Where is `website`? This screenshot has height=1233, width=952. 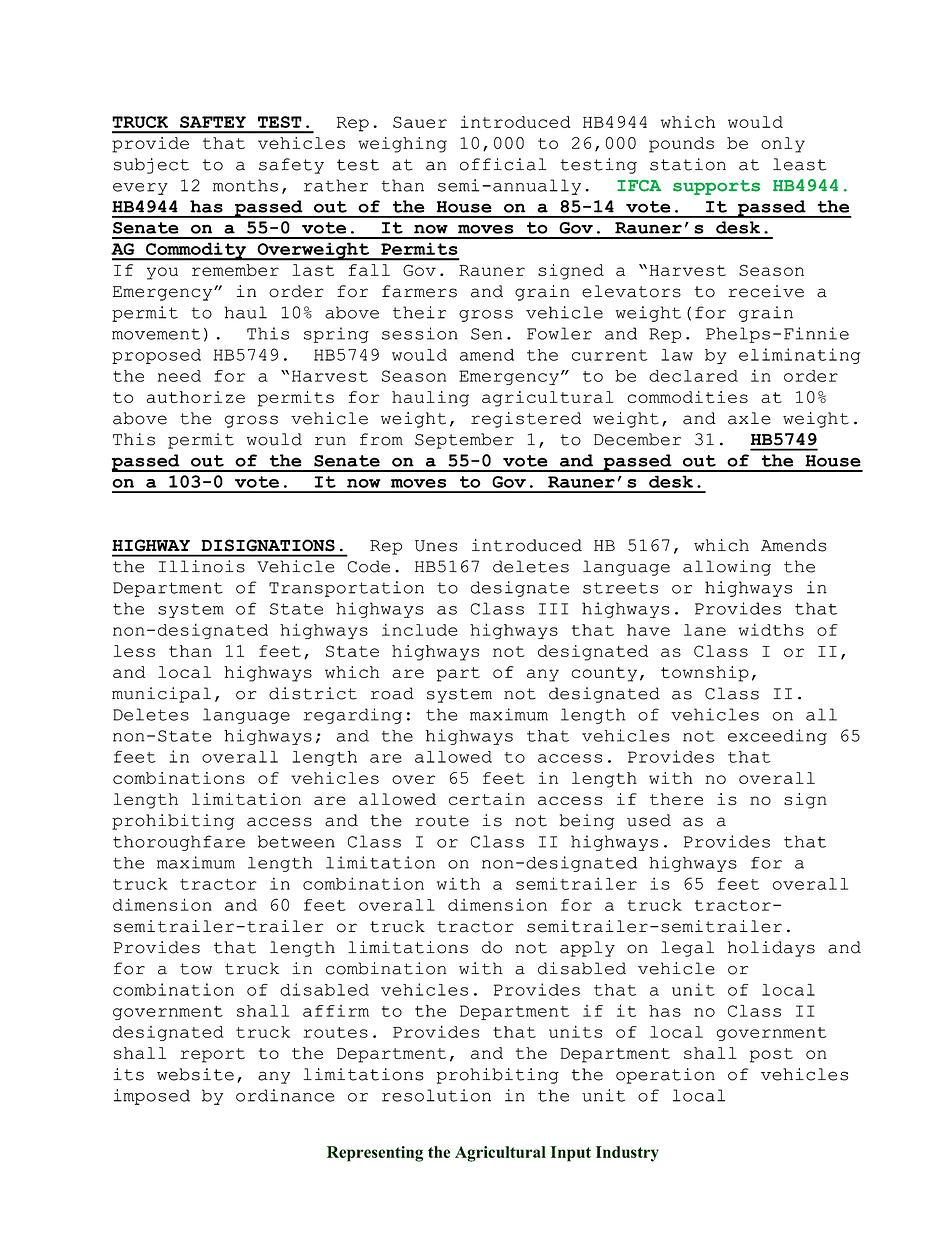 website is located at coordinates (195, 1074).
